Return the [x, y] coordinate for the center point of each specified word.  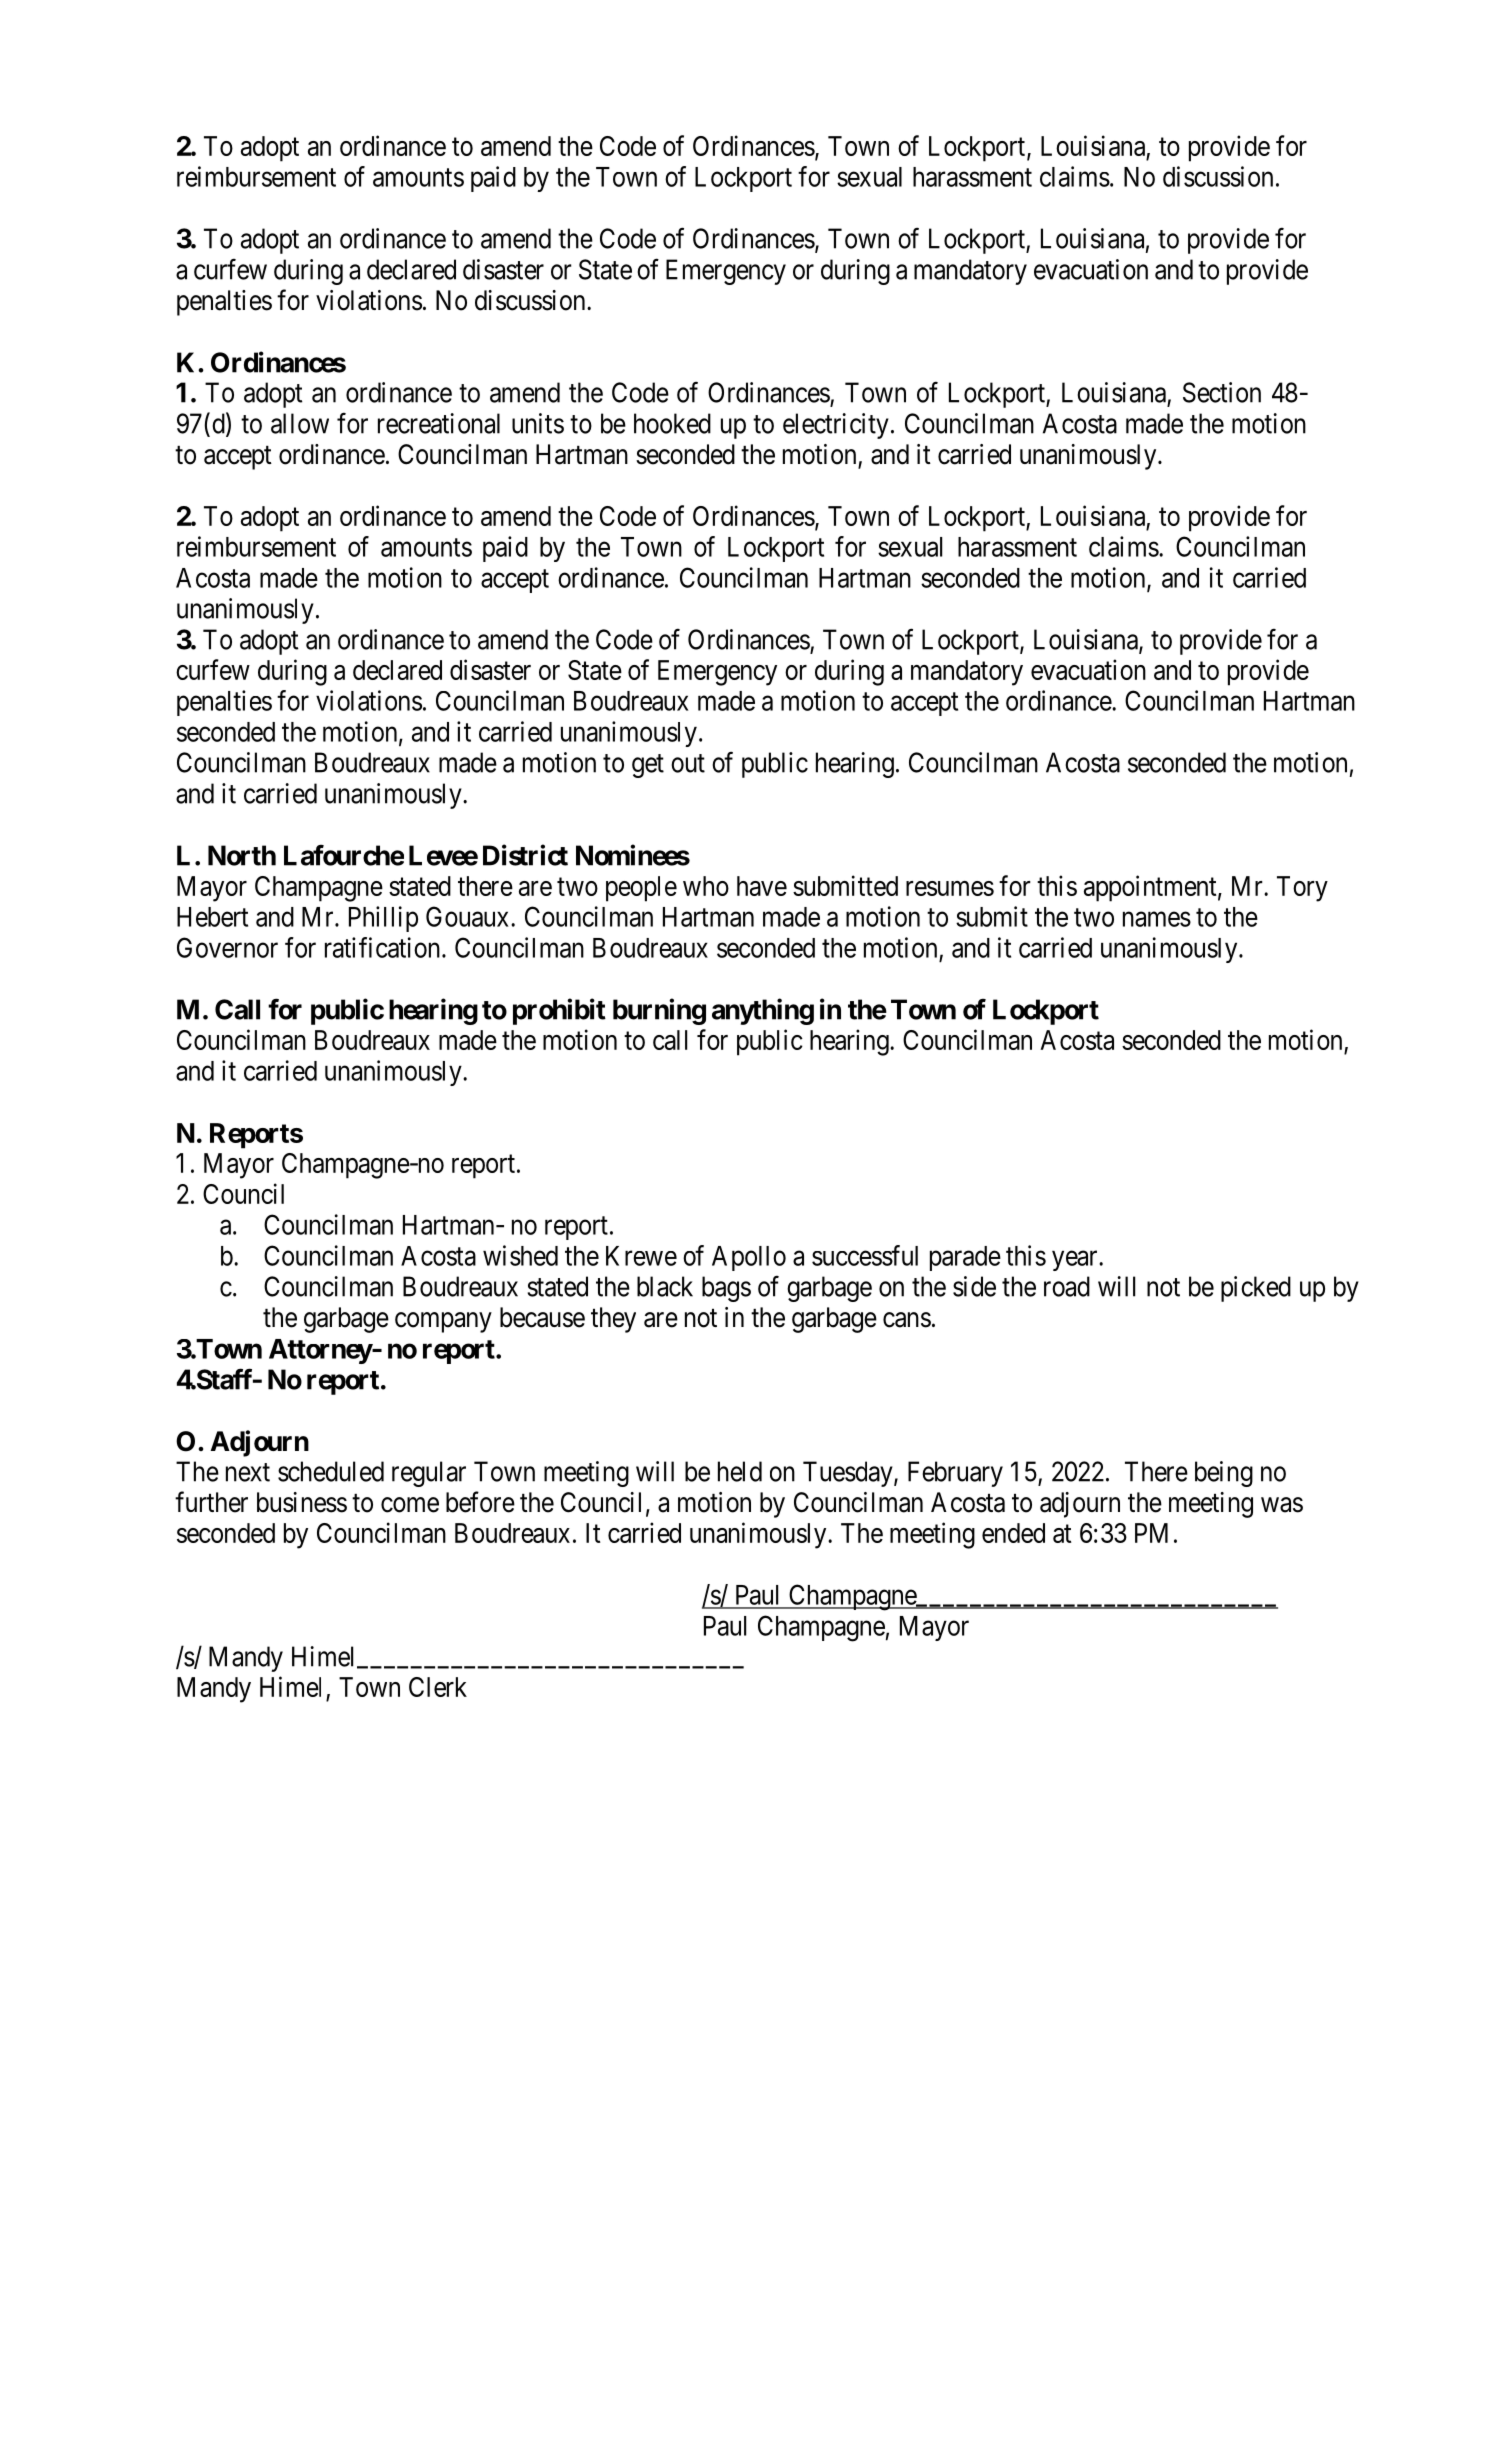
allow [300, 423]
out [688, 763]
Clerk [438, 1687]
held [740, 1471]
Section [1222, 392]
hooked [672, 423]
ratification [384, 947]
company [443, 1322]
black [665, 1286]
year [1076, 1261]
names [1157, 919]
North [242, 855]
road [1067, 1286]
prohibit [559, 1011]
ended [1013, 1533]
